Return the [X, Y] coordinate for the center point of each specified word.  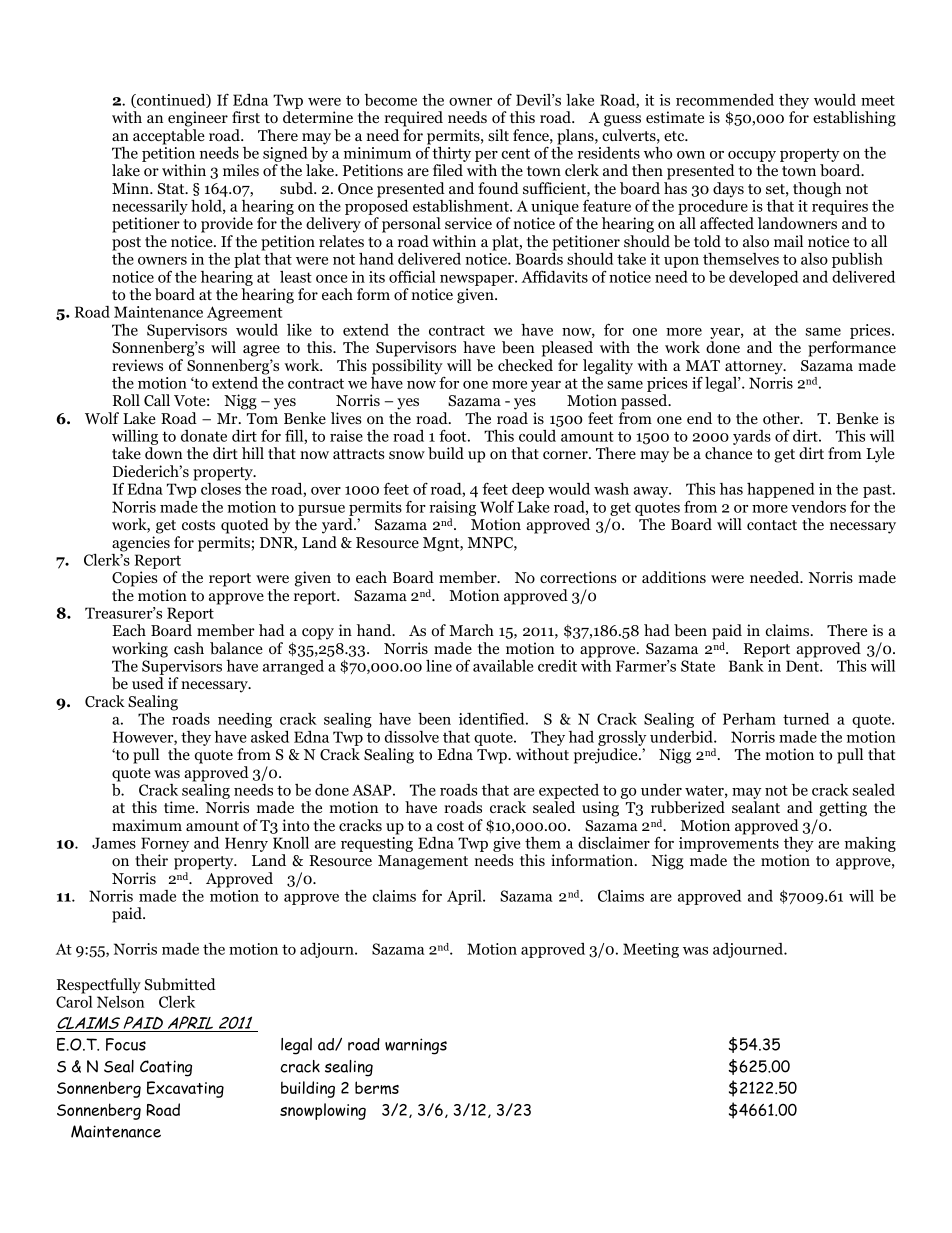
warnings [416, 1046]
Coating [166, 1068]
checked [525, 365]
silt [498, 135]
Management [423, 862]
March [471, 630]
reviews [137, 365]
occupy [752, 158]
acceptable [169, 137]
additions [674, 577]
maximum [147, 825]
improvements [729, 844]
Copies [135, 579]
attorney [755, 368]
